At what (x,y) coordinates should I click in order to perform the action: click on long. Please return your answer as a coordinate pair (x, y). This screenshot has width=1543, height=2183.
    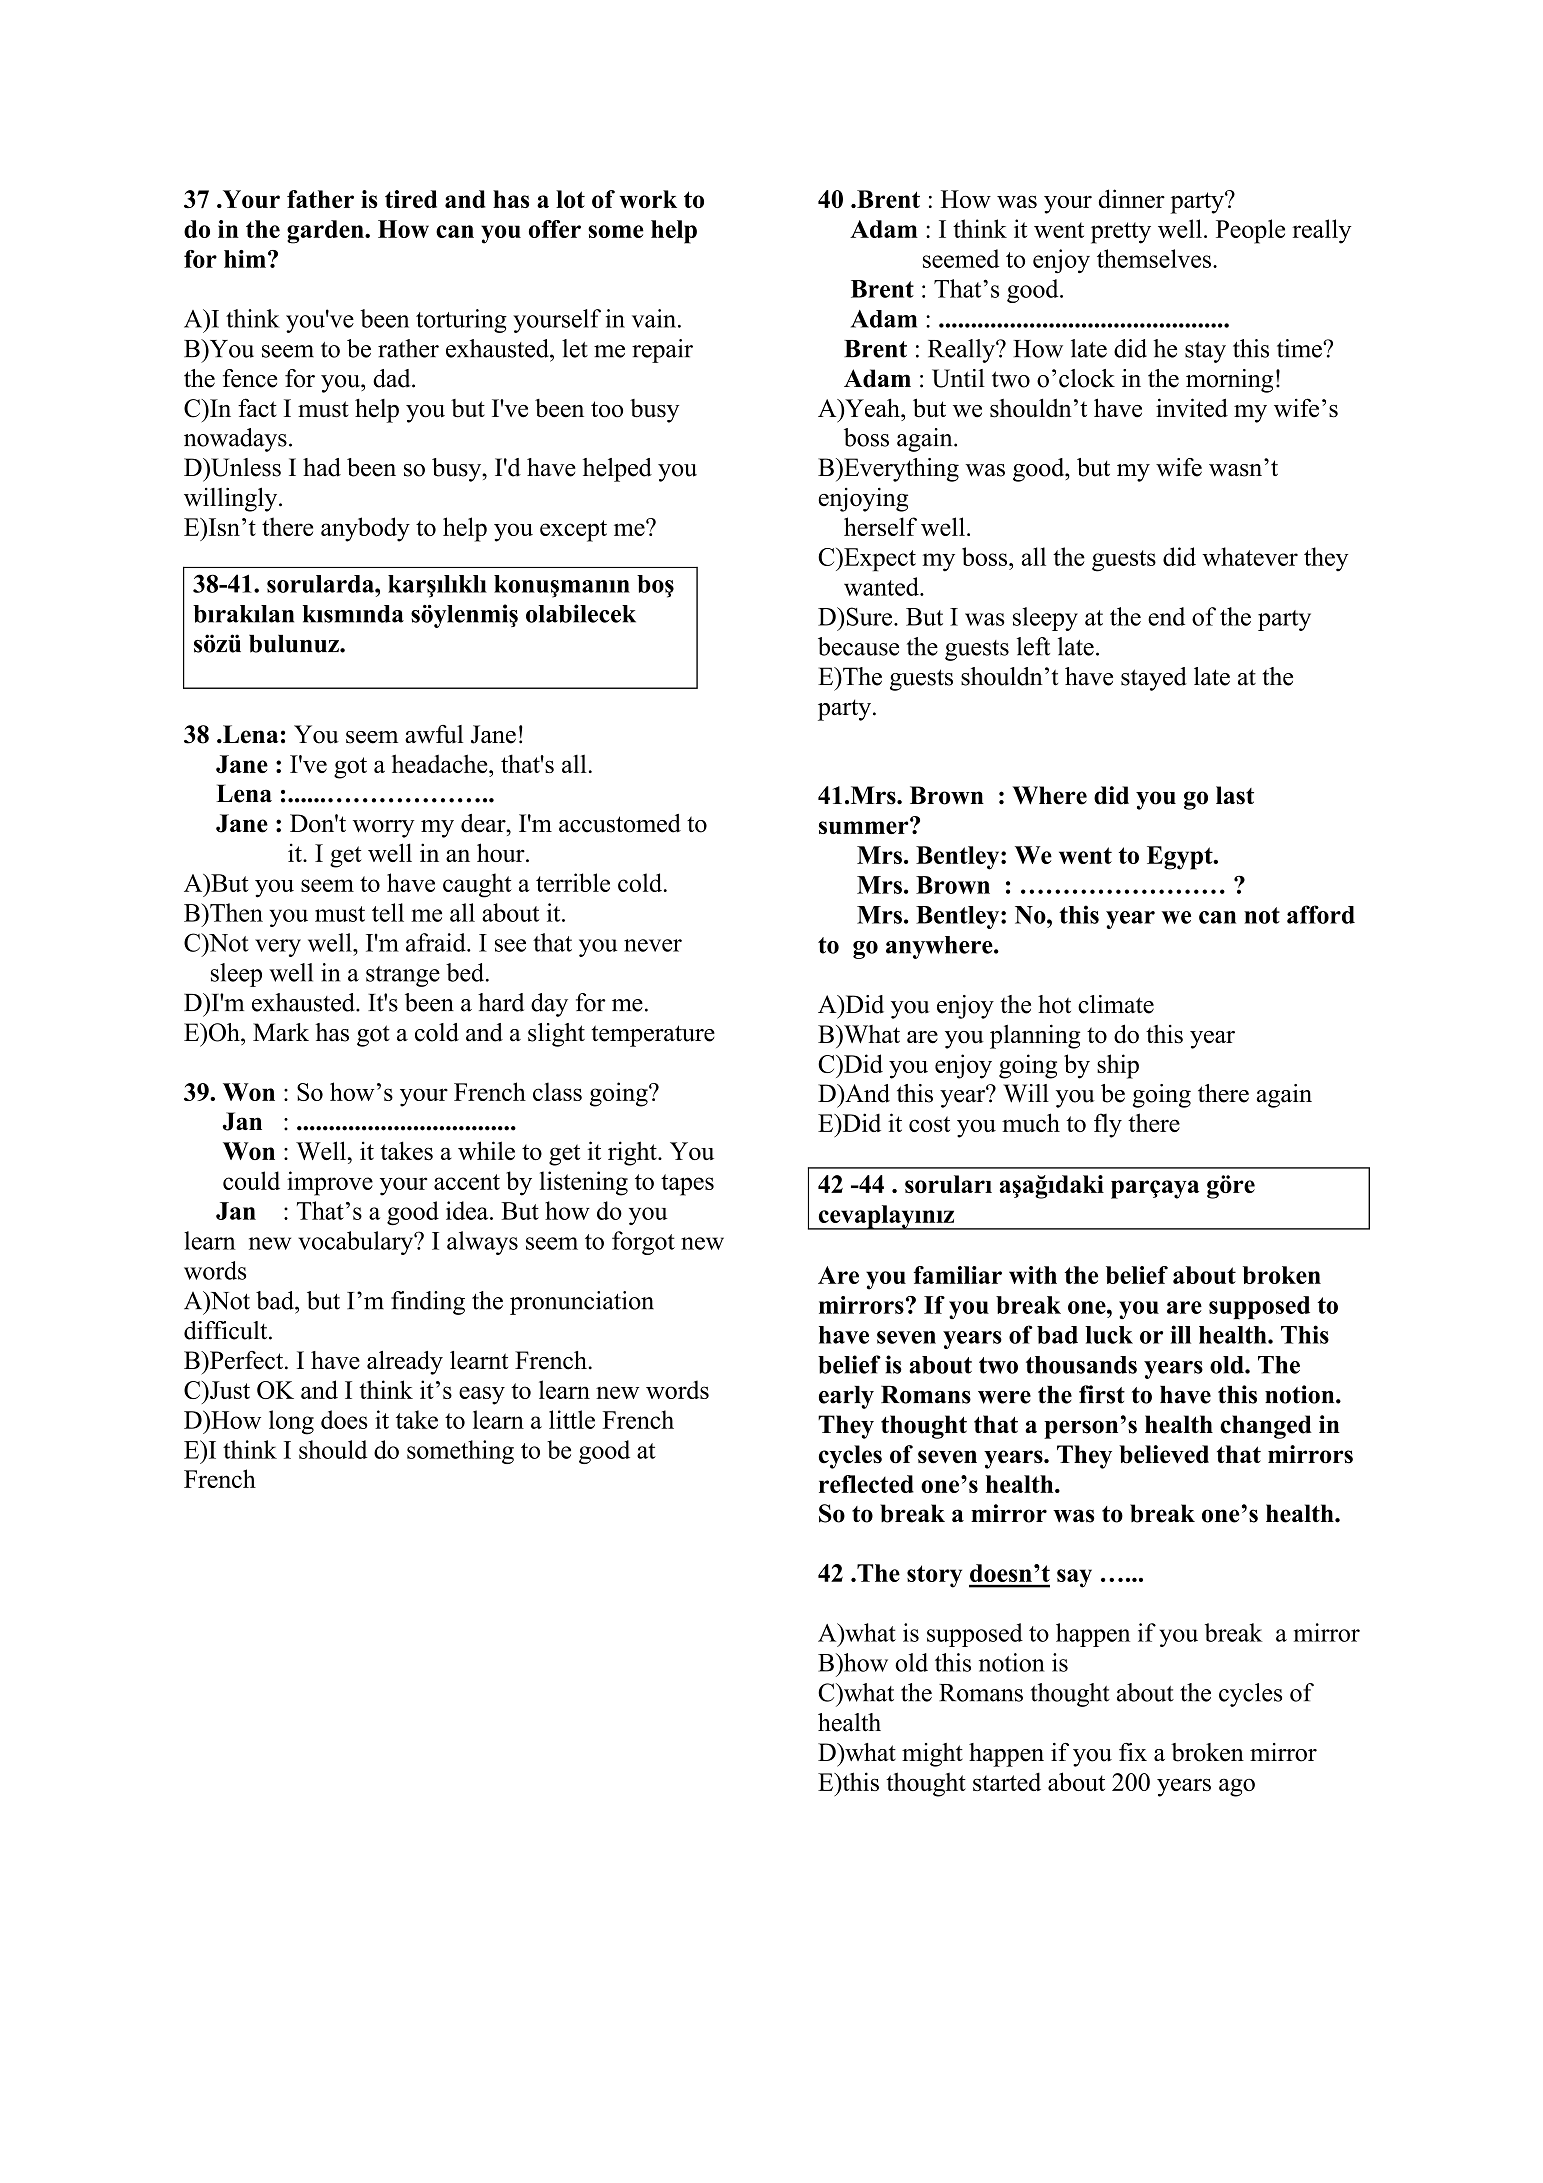
    Looking at the image, I should click on (291, 1422).
